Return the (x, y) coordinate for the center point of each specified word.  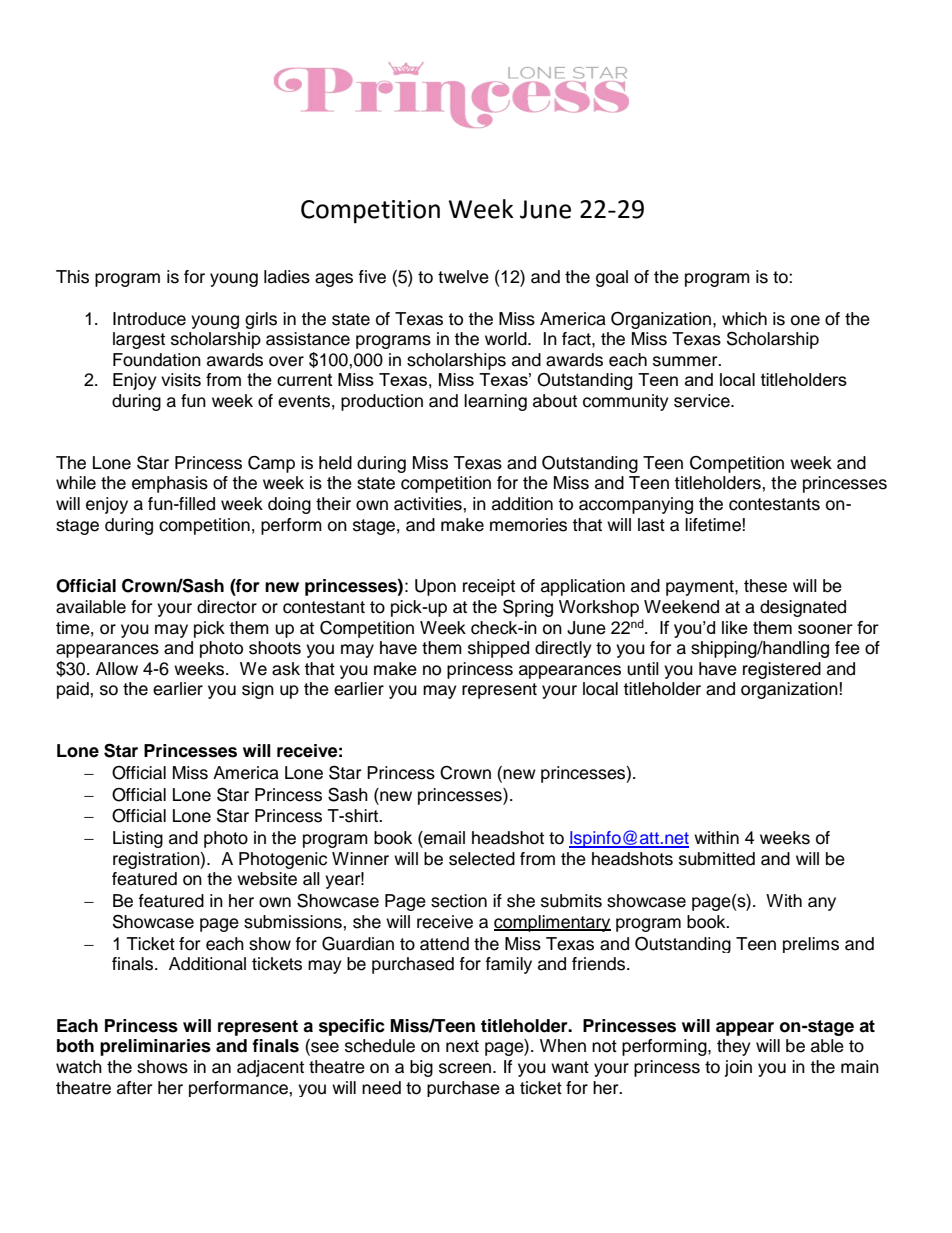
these (765, 586)
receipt (489, 587)
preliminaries (155, 1047)
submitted (717, 859)
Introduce (149, 319)
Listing (138, 839)
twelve (463, 277)
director (227, 607)
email (443, 838)
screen (466, 1068)
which (744, 319)
